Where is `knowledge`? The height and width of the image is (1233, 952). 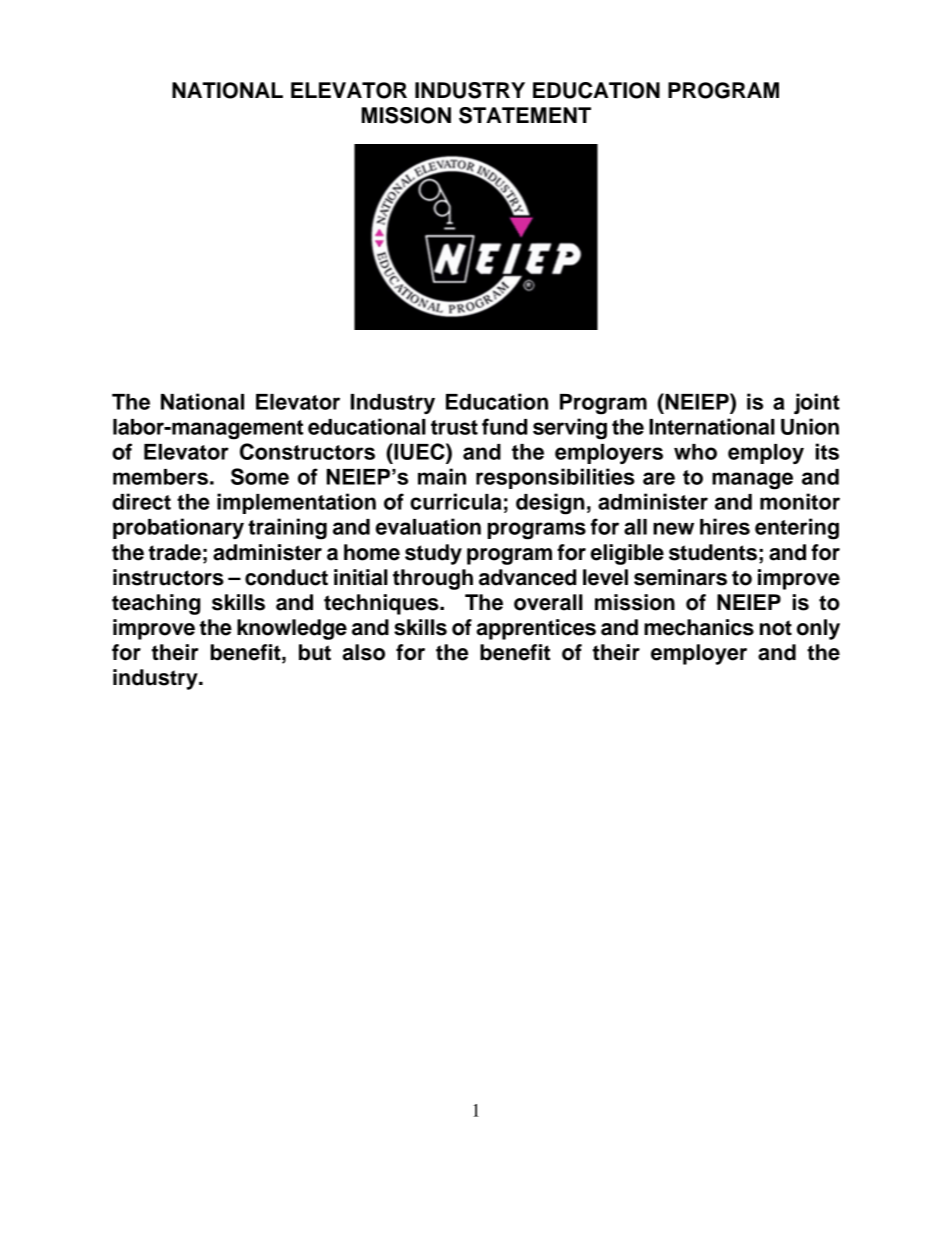 knowledge is located at coordinates (292, 629).
